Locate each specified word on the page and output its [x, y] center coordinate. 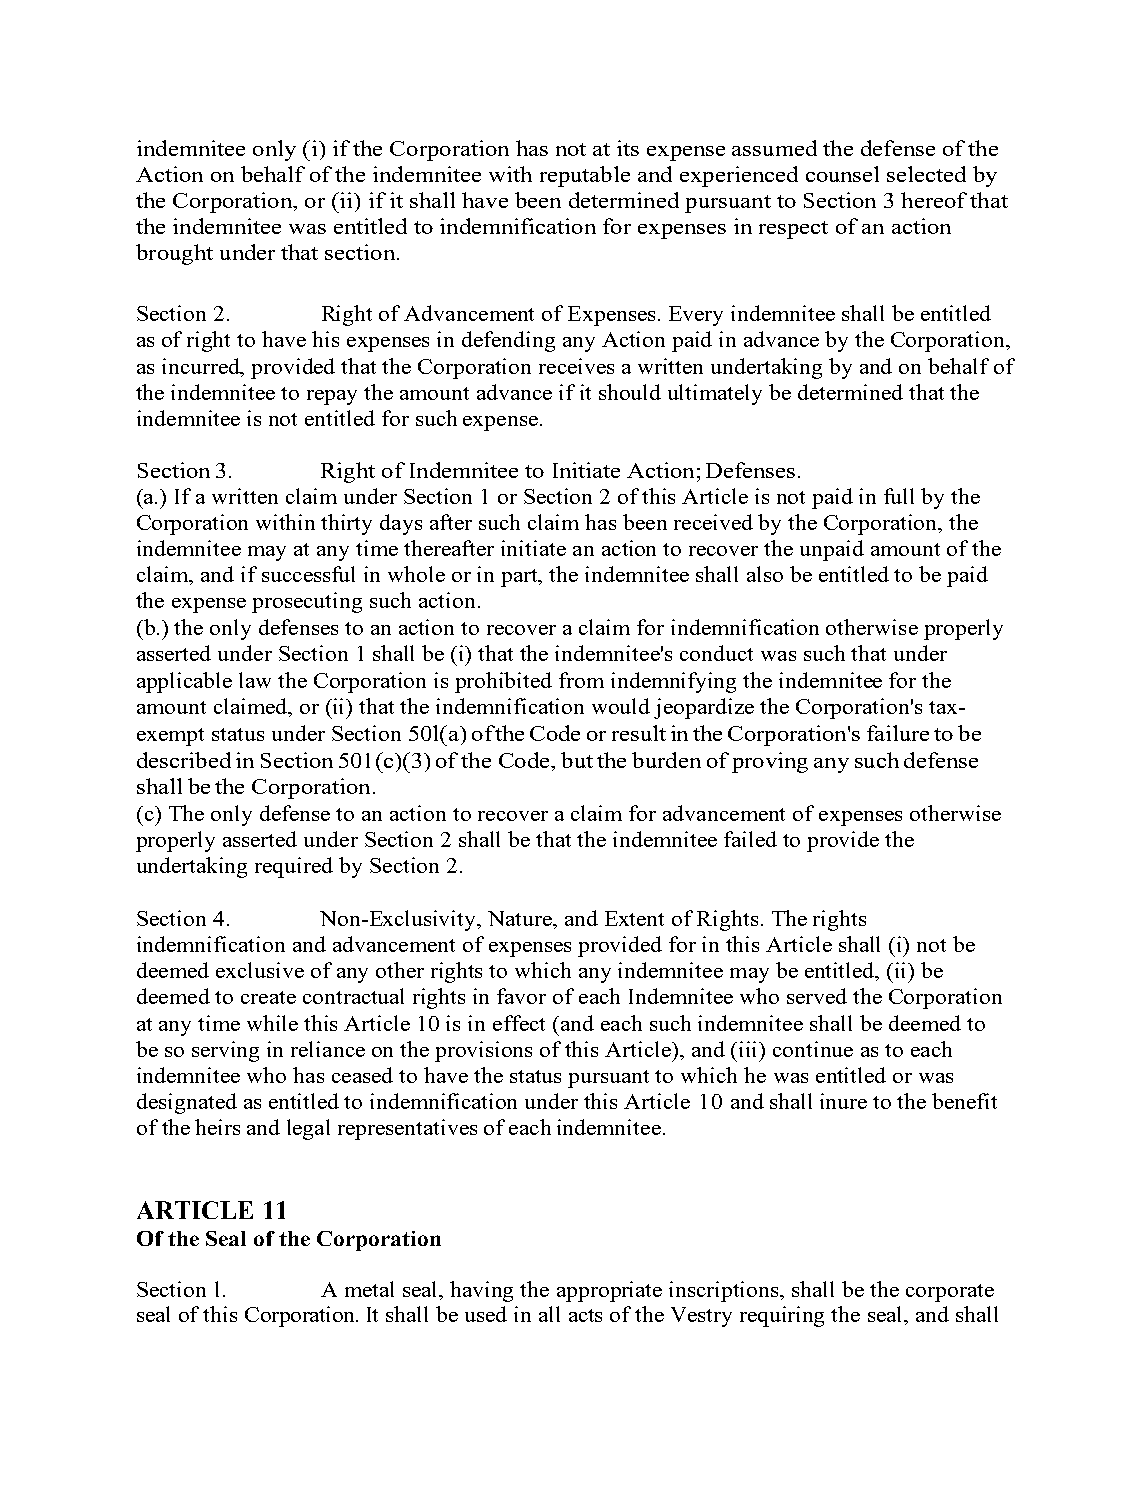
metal [369, 1289]
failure [898, 733]
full [899, 496]
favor [521, 996]
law [255, 680]
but [577, 760]
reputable [585, 176]
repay [332, 397]
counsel [842, 174]
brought [174, 254]
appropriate [609, 1291]
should [630, 392]
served [817, 996]
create [268, 997]
